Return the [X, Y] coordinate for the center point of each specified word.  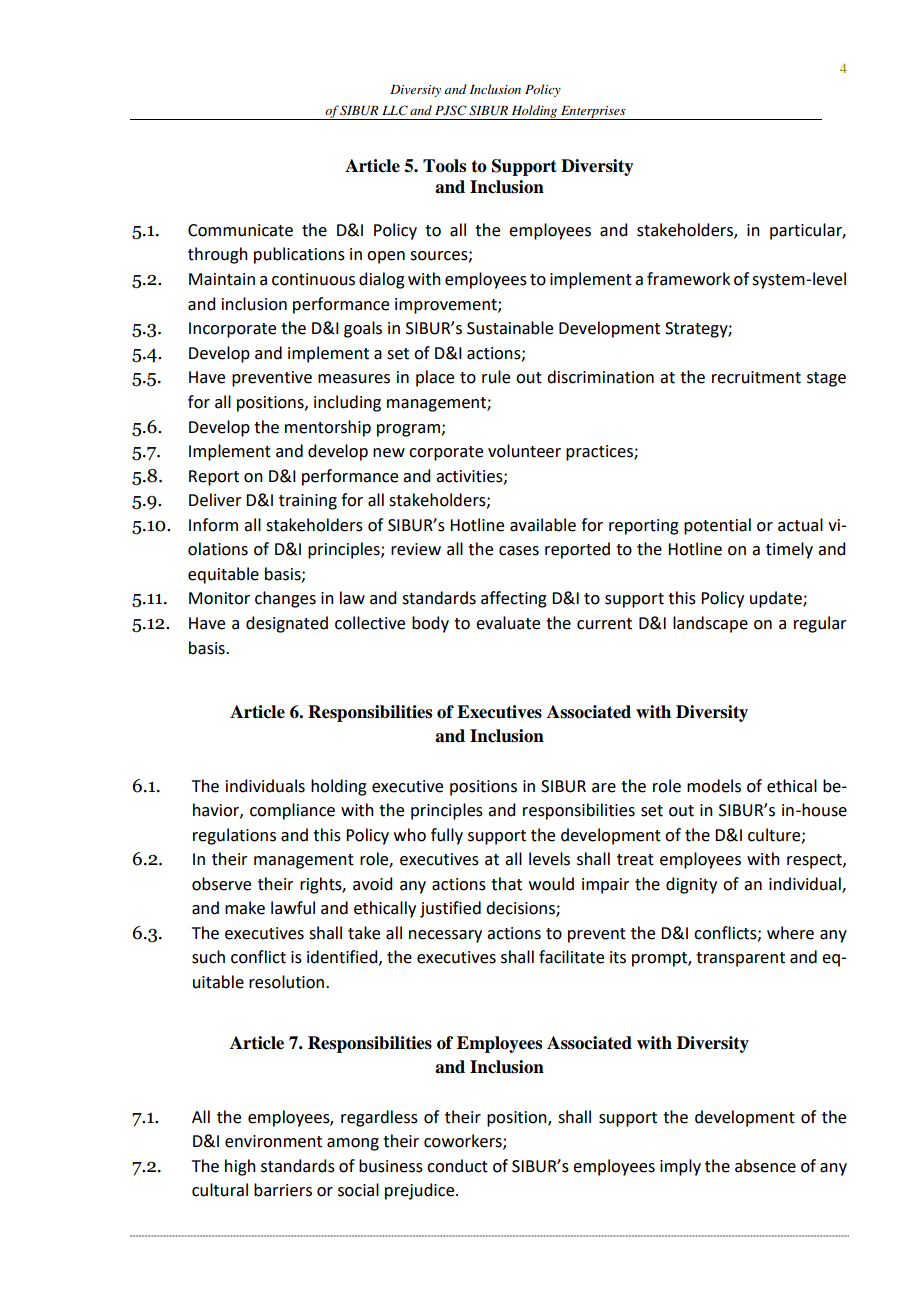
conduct [457, 1166]
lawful [293, 908]
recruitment [756, 377]
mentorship [328, 428]
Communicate [240, 230]
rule [496, 377]
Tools [444, 166]
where [790, 933]
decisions [521, 909]
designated [287, 624]
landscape [710, 624]
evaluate [508, 623]
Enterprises [593, 113]
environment [273, 1141]
